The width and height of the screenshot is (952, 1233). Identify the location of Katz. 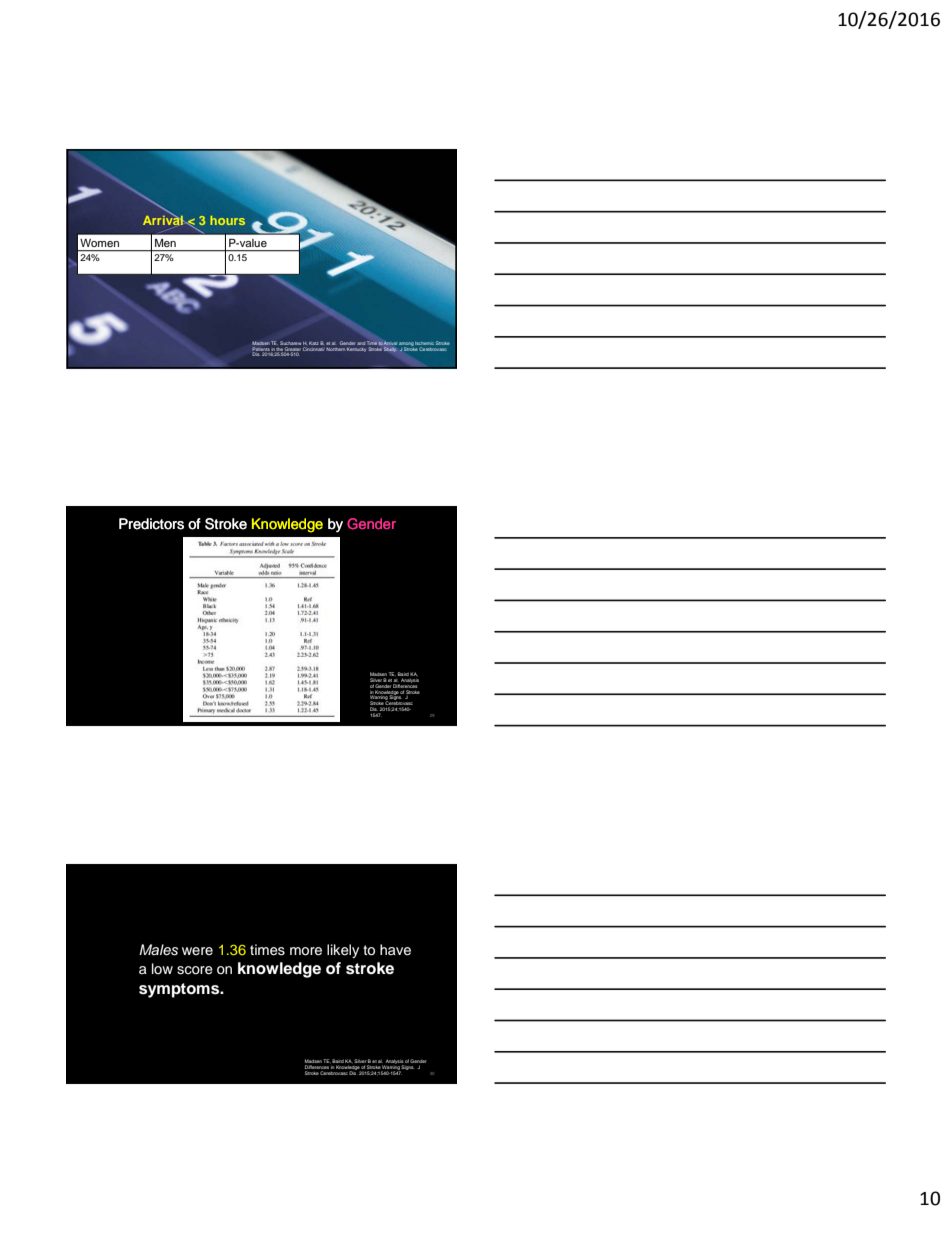
(314, 343).
